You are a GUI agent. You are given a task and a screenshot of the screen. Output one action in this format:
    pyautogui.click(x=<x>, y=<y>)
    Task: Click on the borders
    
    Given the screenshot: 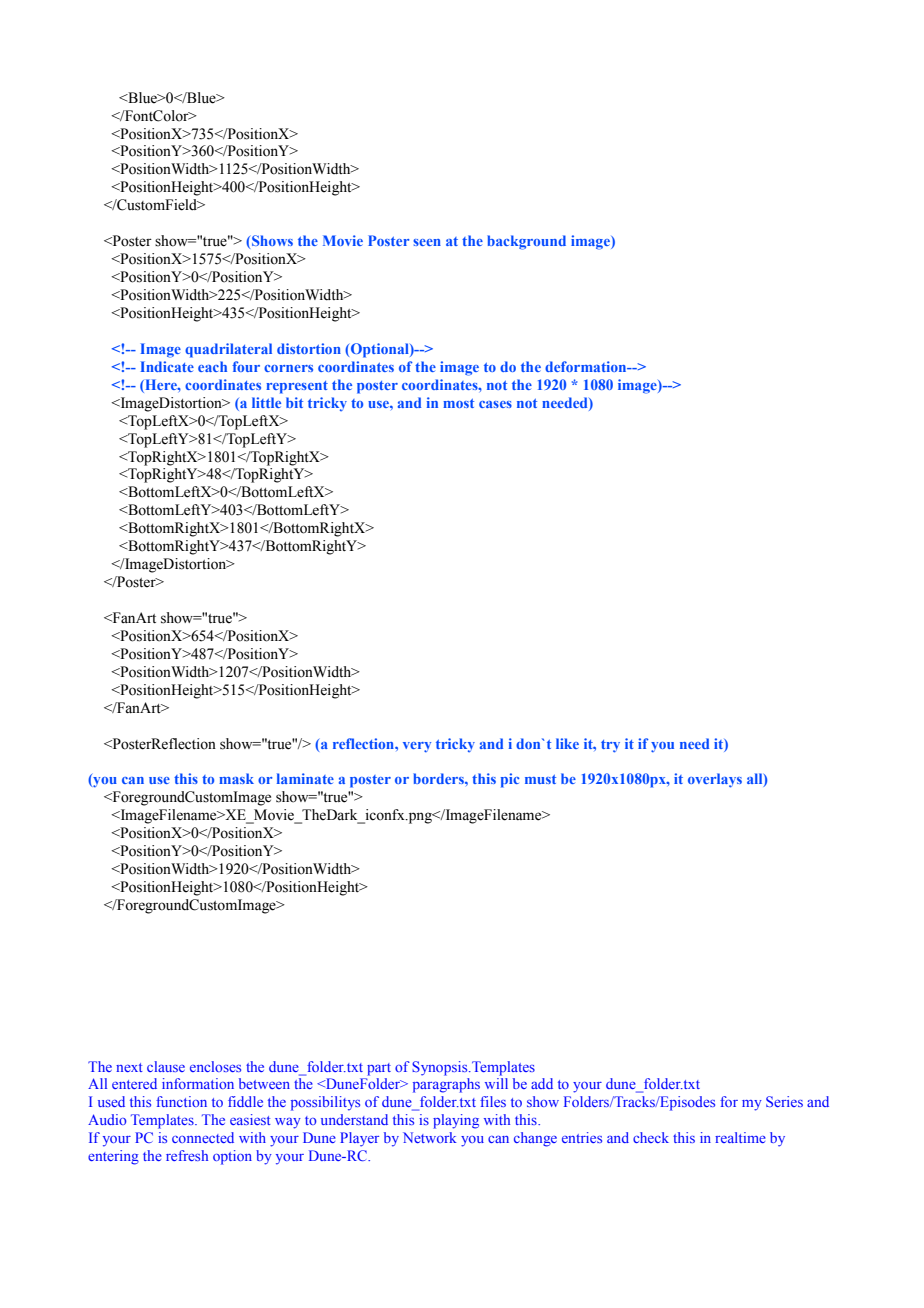 What is the action you would take?
    pyautogui.click(x=439, y=778)
